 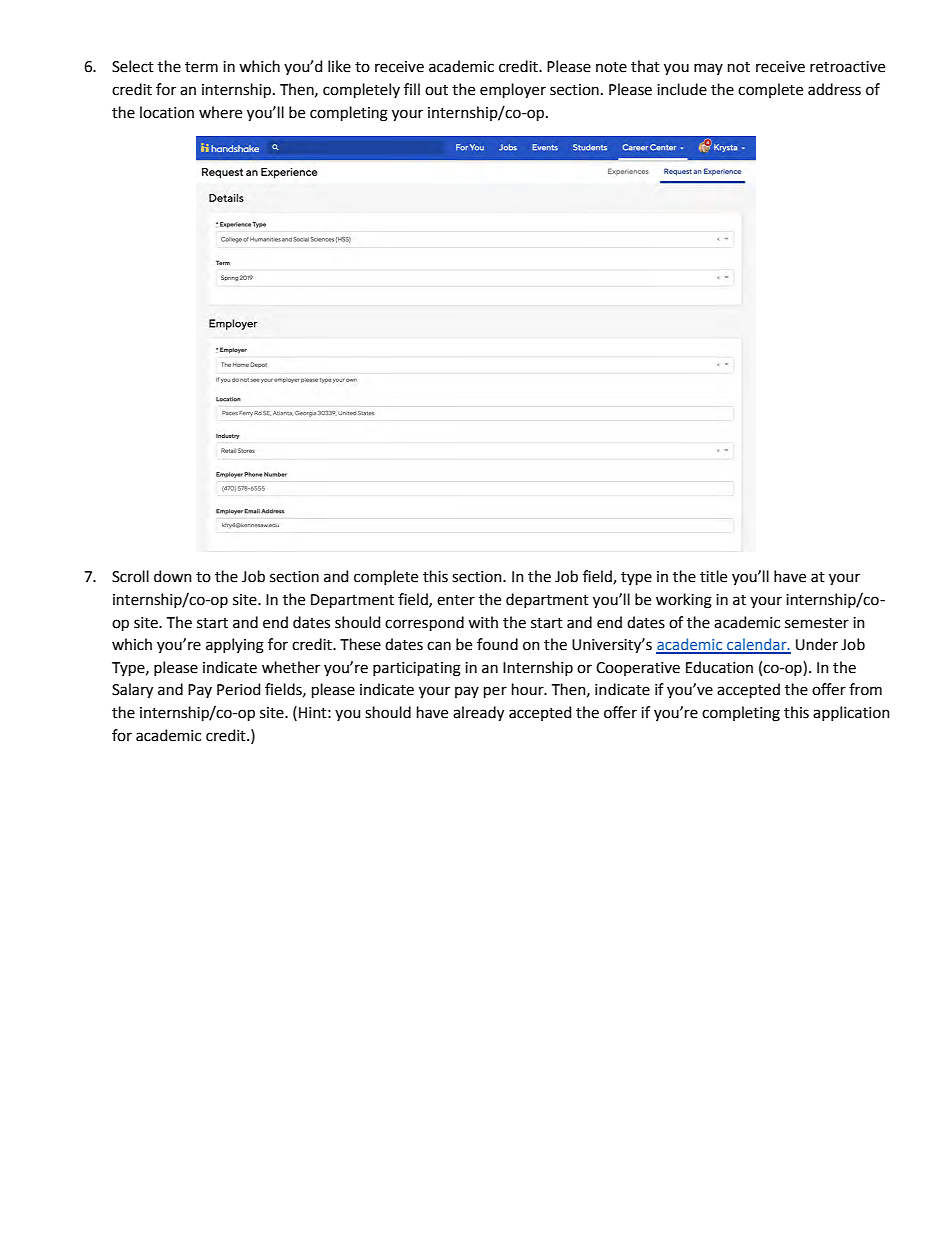 What do you see at coordinates (238, 689) in the image?
I see `Period` at bounding box center [238, 689].
